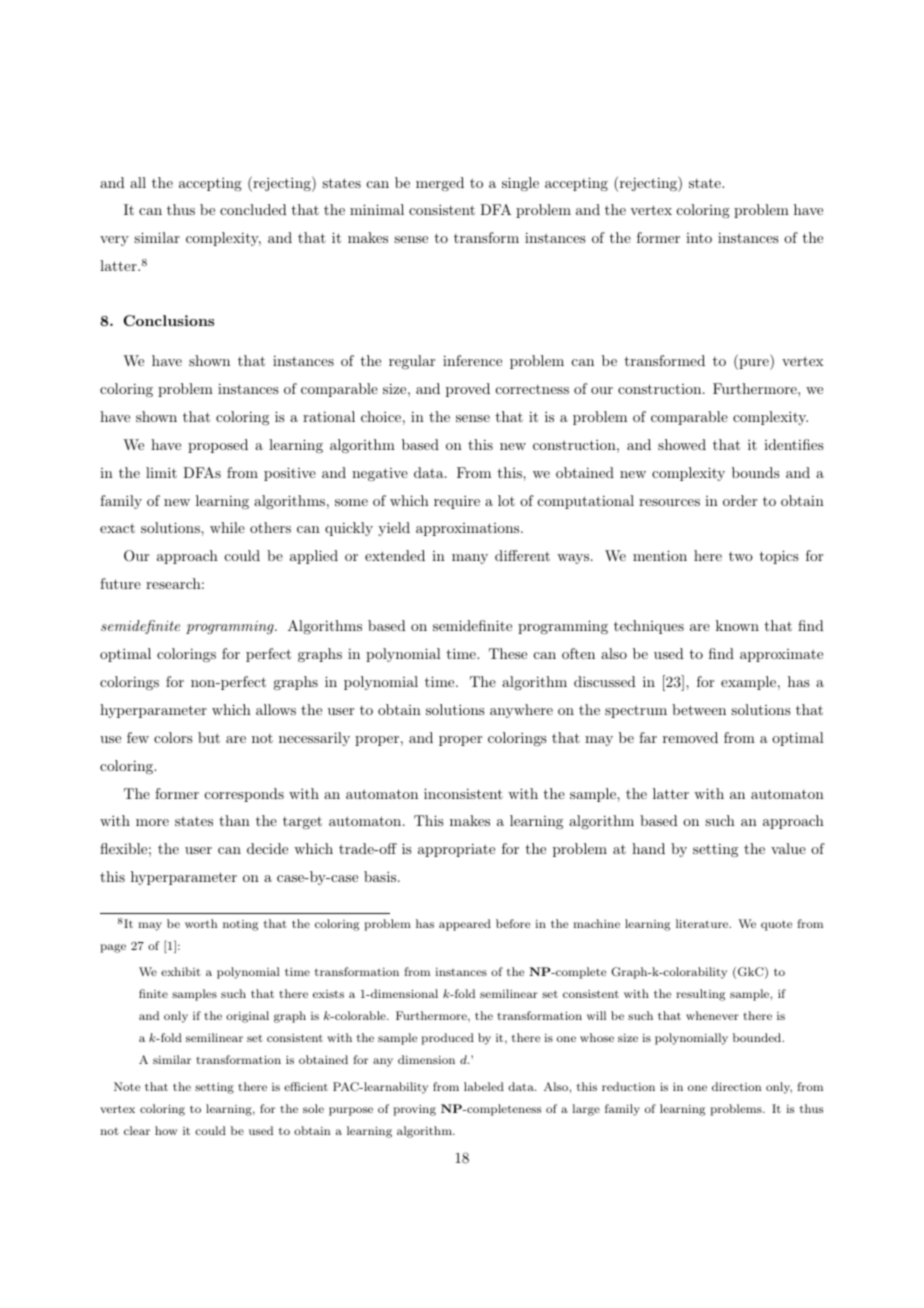 This screenshot has height=1308, width=924. What do you see at coordinates (253, 209) in the screenshot?
I see `concluded` at bounding box center [253, 209].
